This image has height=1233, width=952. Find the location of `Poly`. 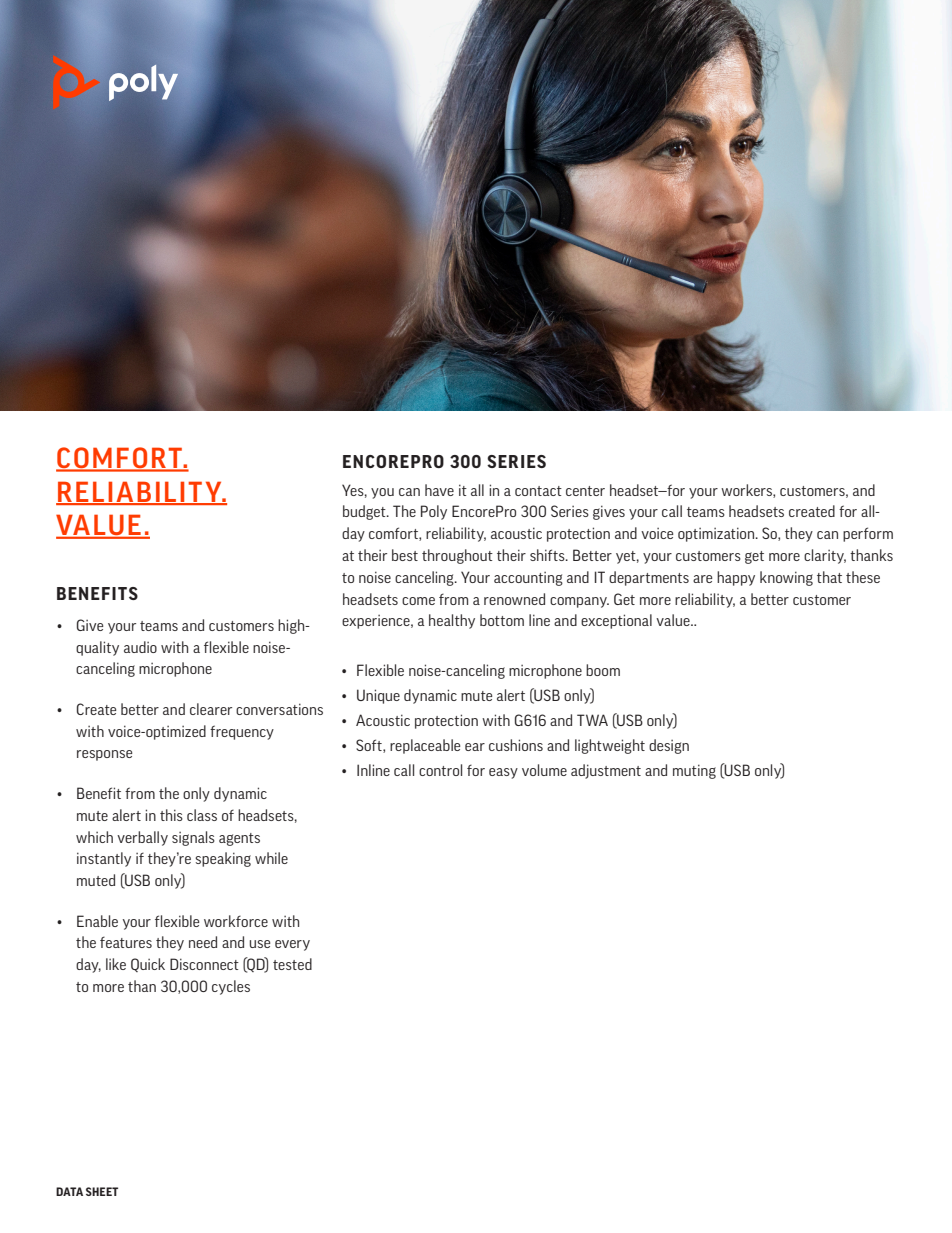

Poly is located at coordinates (434, 512).
